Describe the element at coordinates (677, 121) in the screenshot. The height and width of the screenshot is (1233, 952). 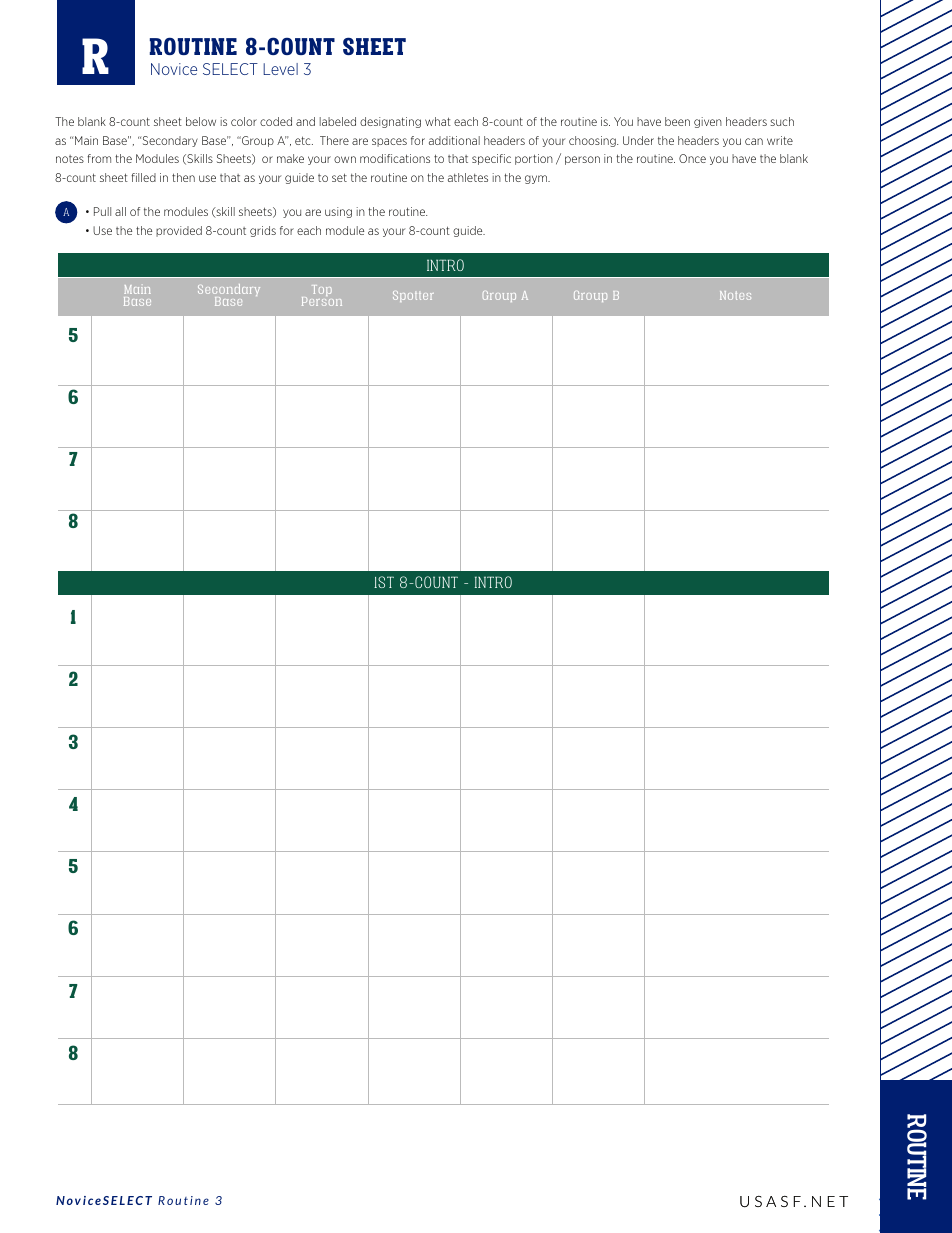
I see `been` at that location.
